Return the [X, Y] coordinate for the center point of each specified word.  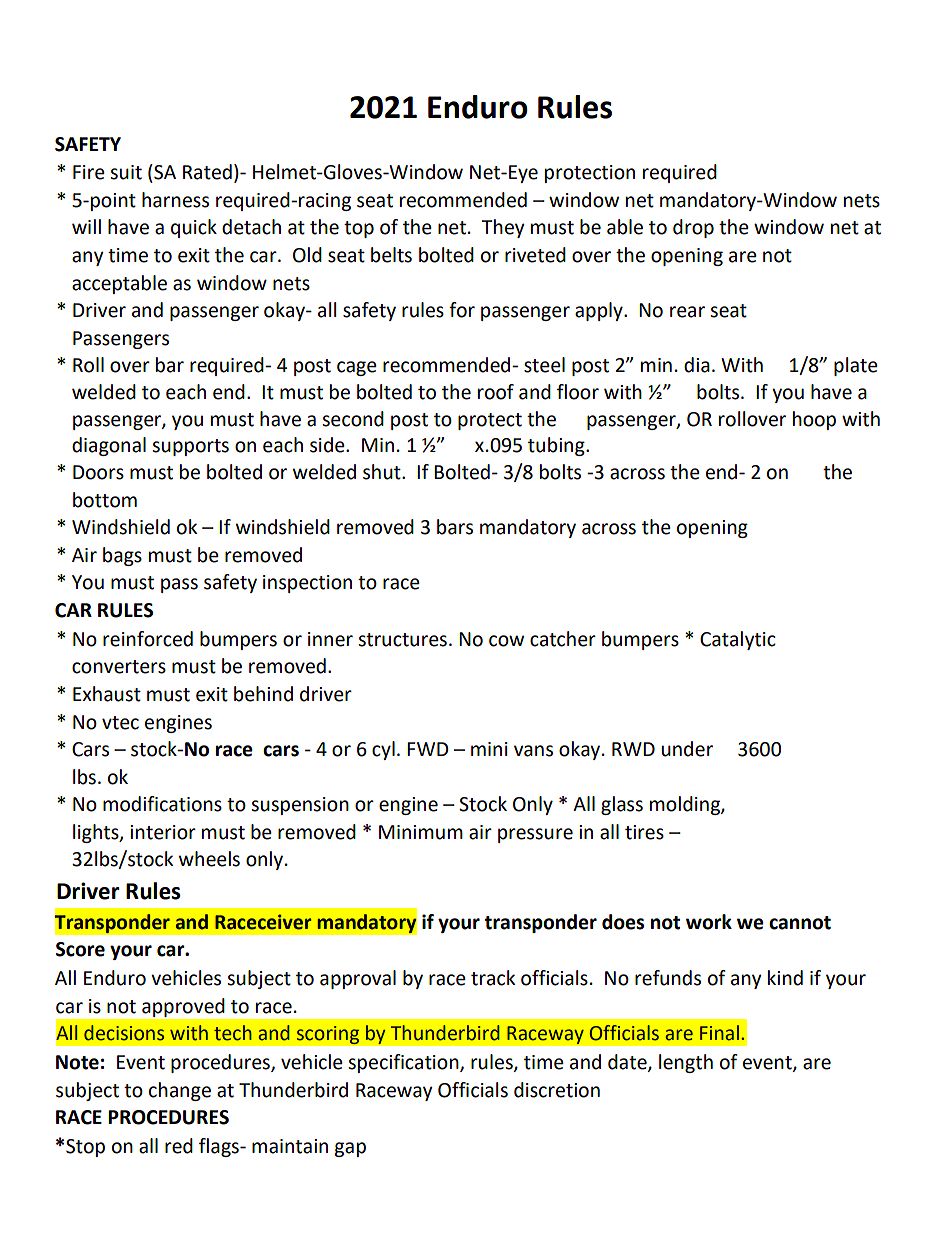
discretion [557, 1090]
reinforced [148, 639]
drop [693, 228]
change [180, 1091]
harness [175, 200]
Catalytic [738, 640]
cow [506, 641]
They [503, 228]
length [686, 1063]
